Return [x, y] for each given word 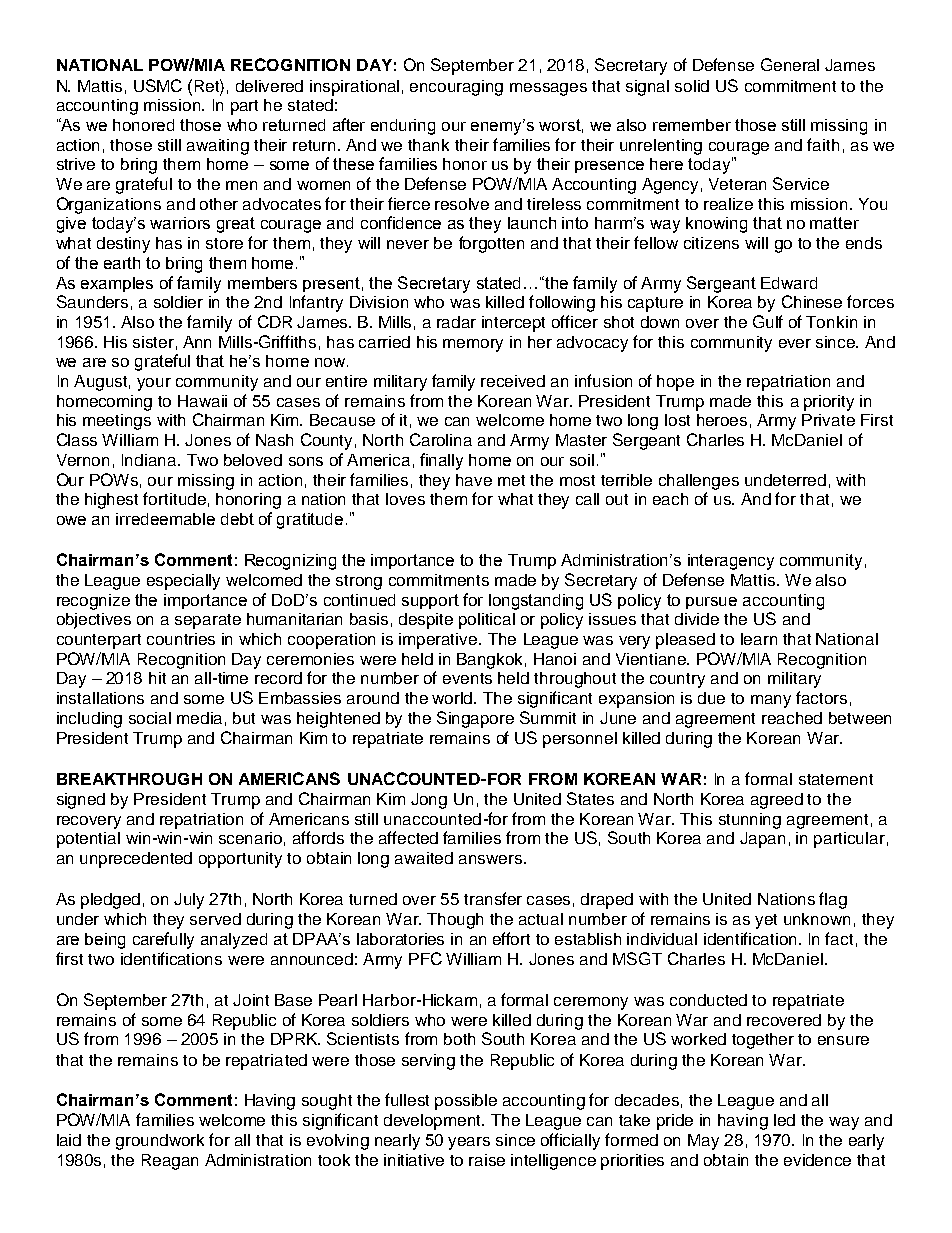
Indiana [150, 460]
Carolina [441, 439]
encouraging [456, 88]
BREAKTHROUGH [129, 779]
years [469, 1143]
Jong [429, 801]
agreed [777, 801]
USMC [158, 85]
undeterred [785, 480]
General [790, 64]
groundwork [160, 1142]
